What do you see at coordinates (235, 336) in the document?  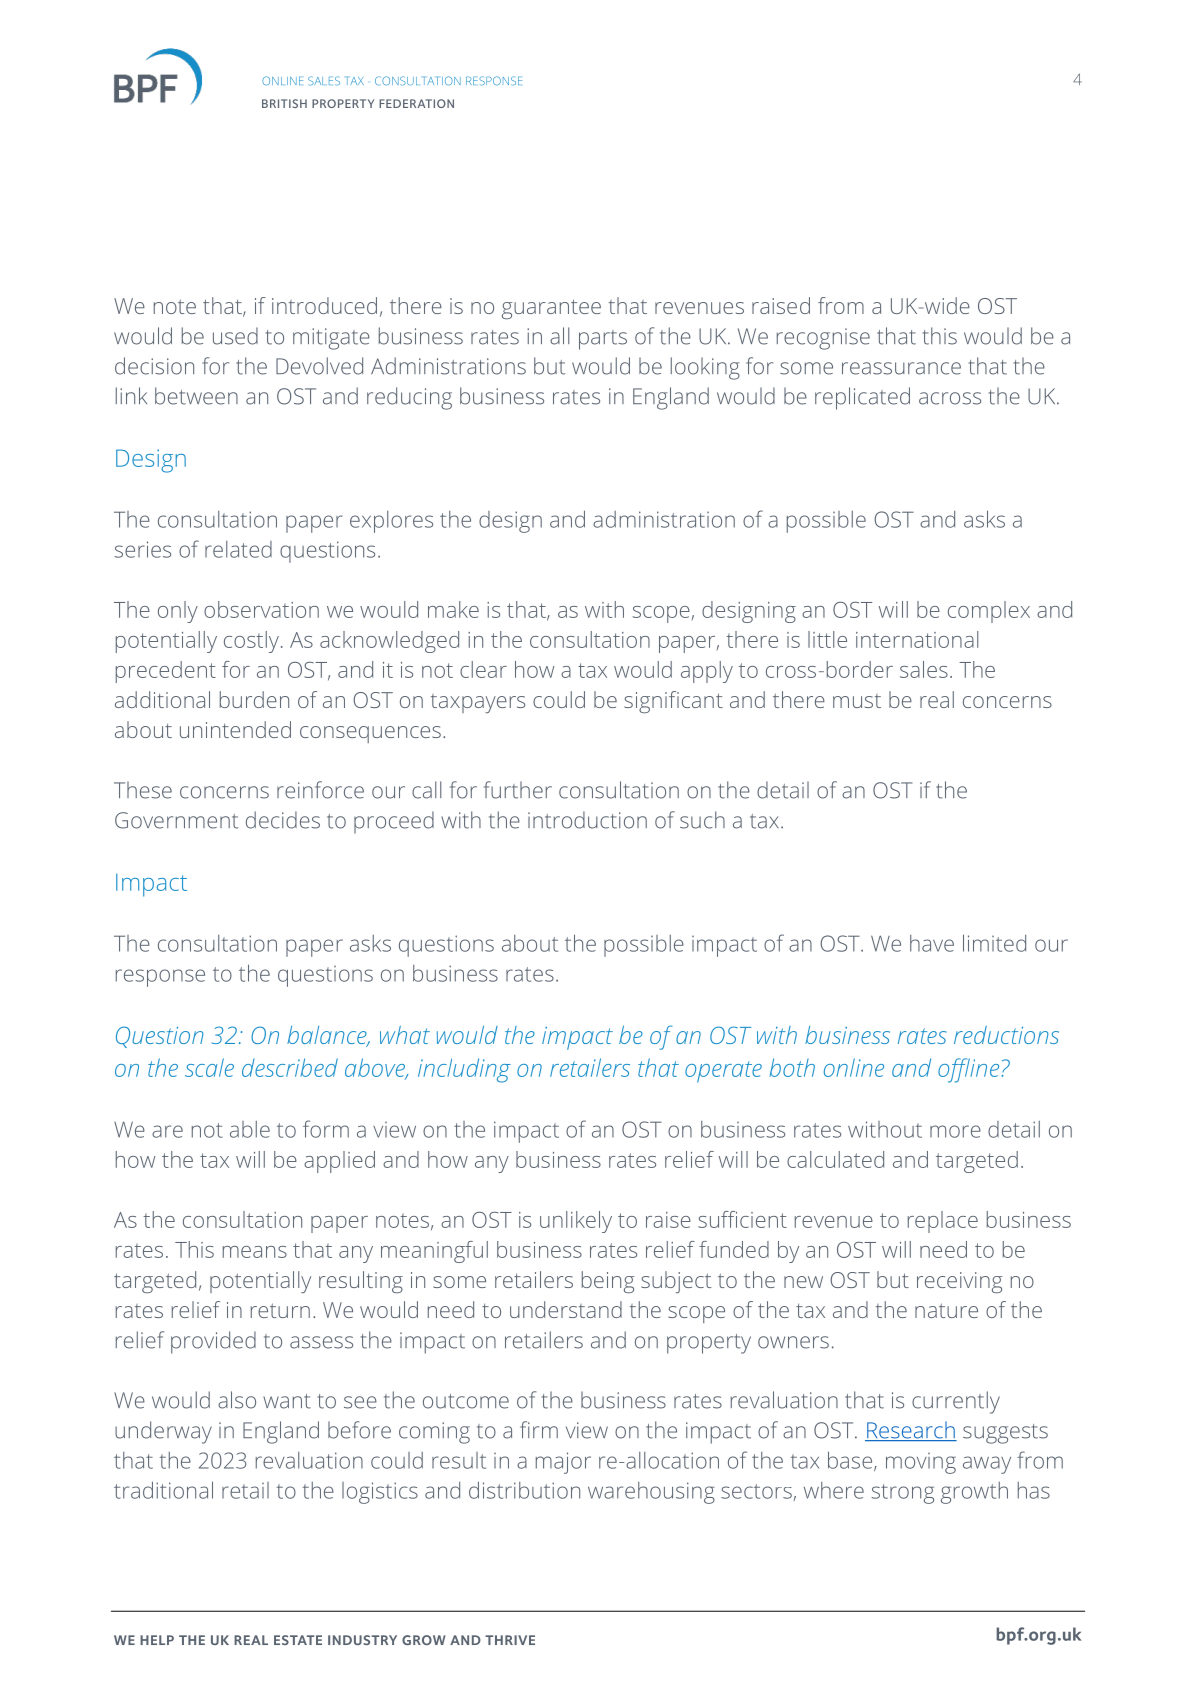 I see `used` at bounding box center [235, 336].
